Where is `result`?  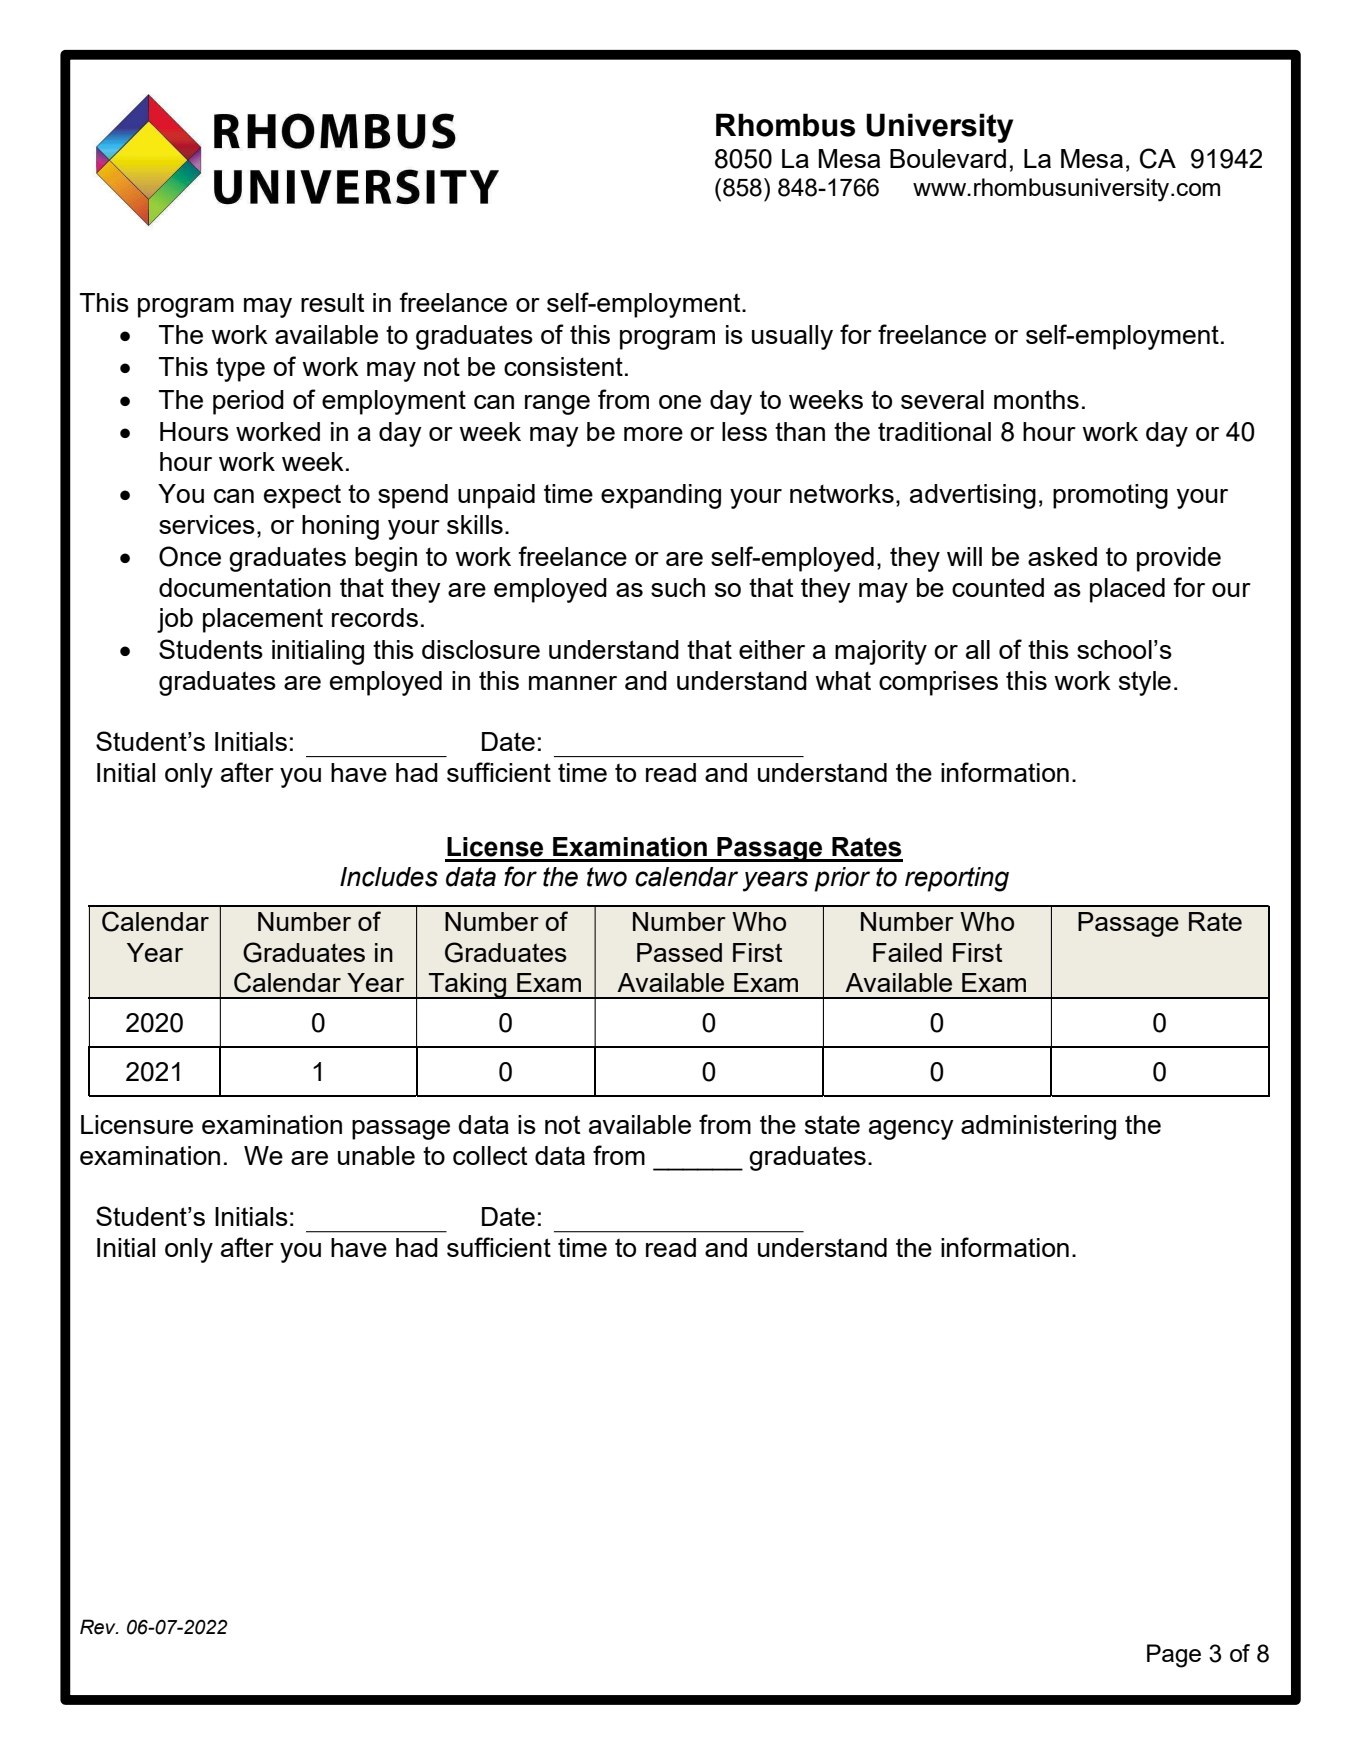 result is located at coordinates (332, 302).
